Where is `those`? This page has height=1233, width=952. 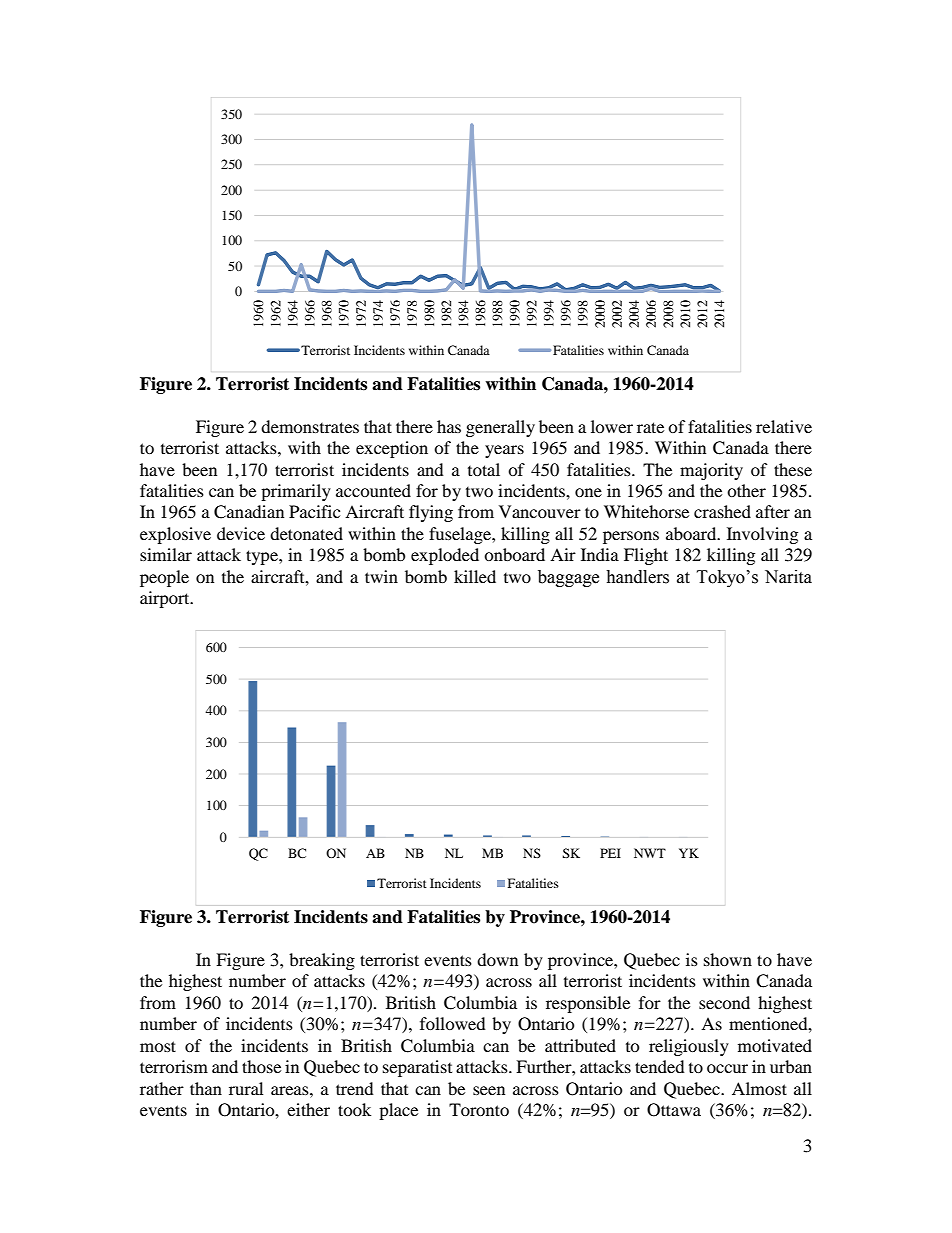
those is located at coordinates (261, 1066).
